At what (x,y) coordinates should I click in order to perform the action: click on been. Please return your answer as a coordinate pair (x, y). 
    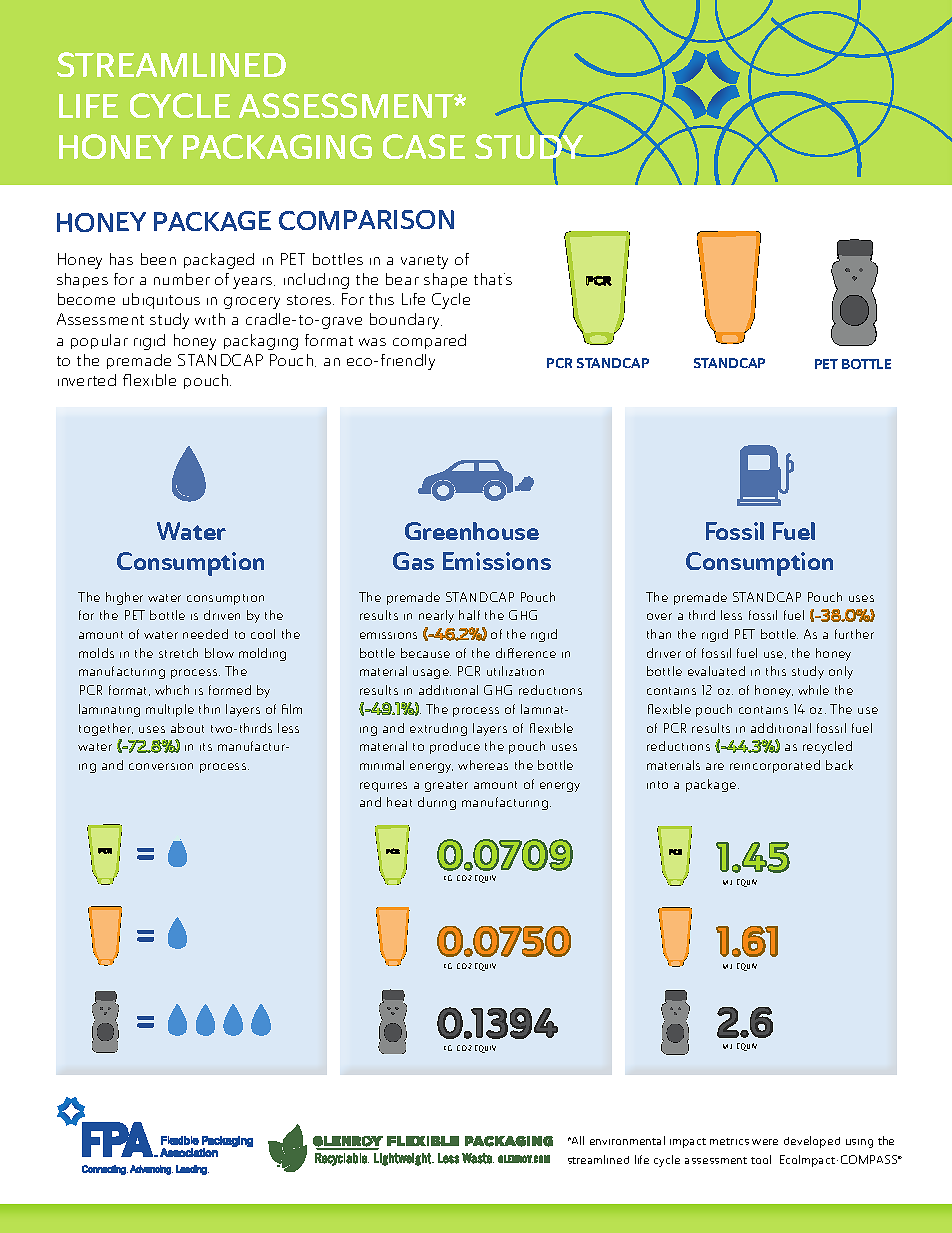
    Looking at the image, I should click on (158, 259).
